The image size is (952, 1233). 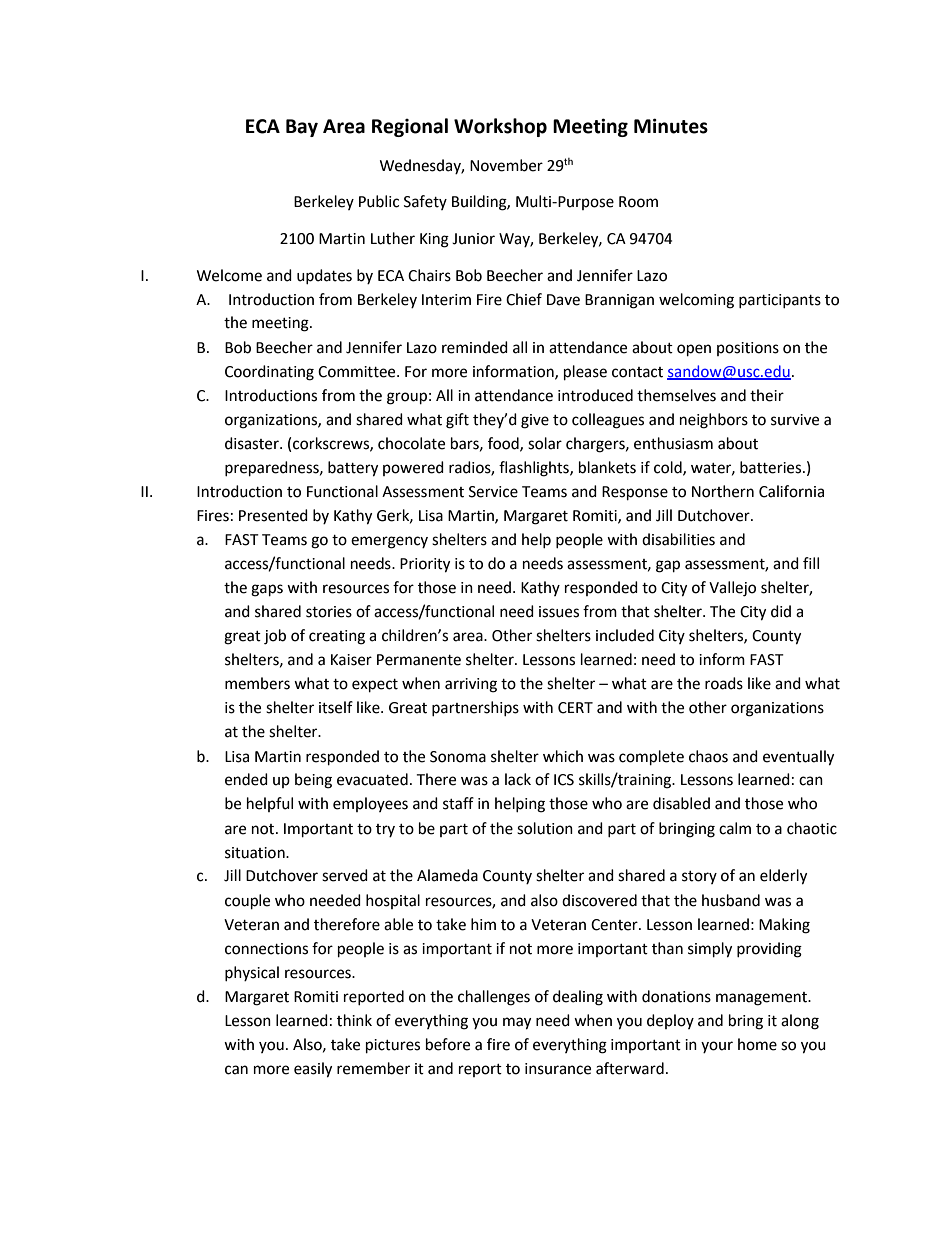 What do you see at coordinates (302, 128) in the document?
I see `Bay` at bounding box center [302, 128].
